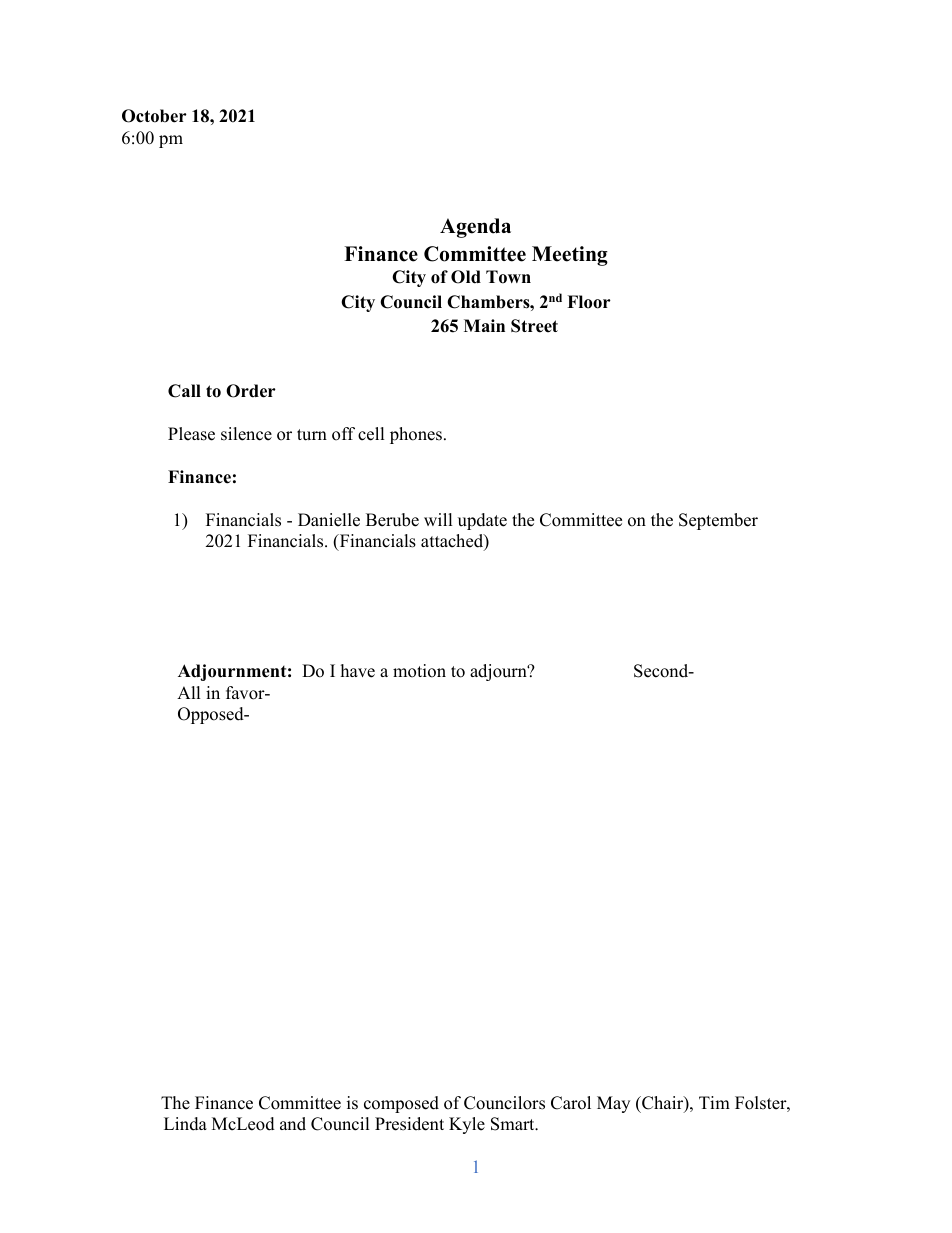 Image resolution: width=952 pixels, height=1233 pixels. Describe the element at coordinates (185, 1124) in the screenshot. I see `Linda` at that location.
